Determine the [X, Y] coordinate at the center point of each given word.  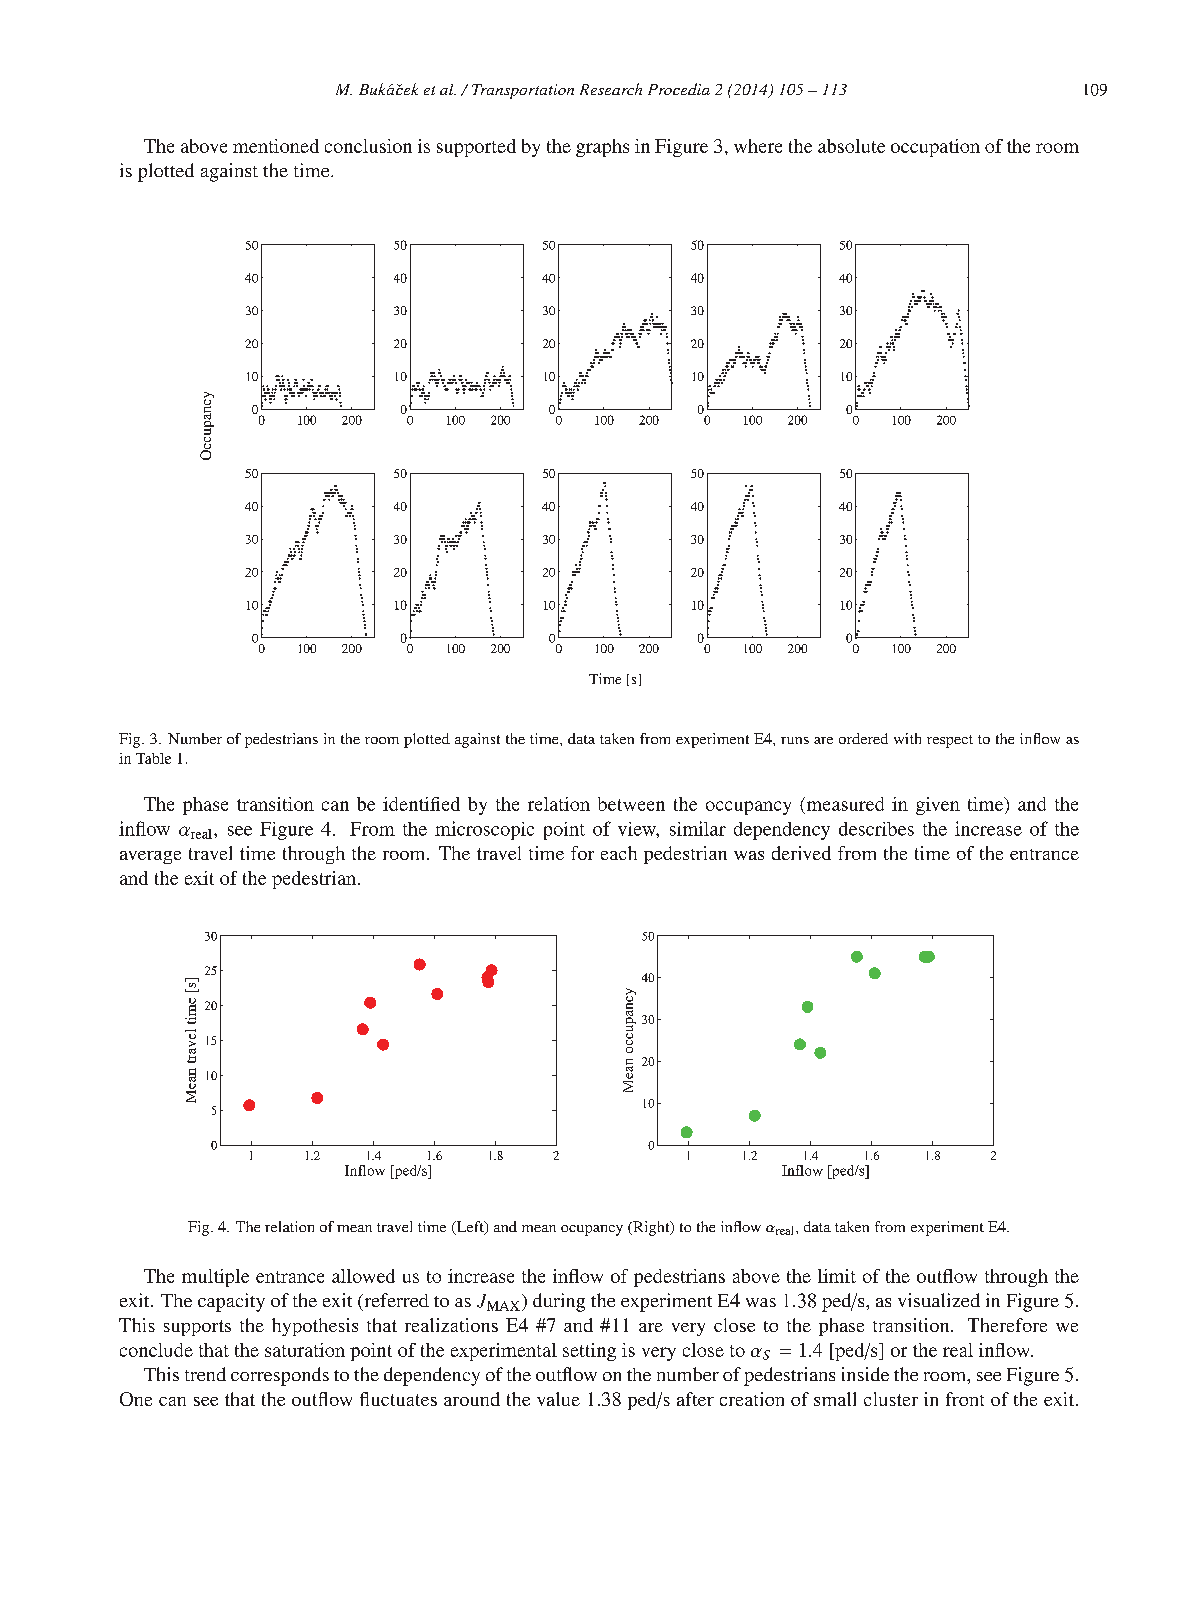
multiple [215, 1278]
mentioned [276, 146]
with [907, 738]
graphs [602, 148]
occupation [935, 148]
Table [153, 758]
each [619, 853]
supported [476, 148]
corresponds [280, 1376]
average [150, 857]
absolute [851, 146]
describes [876, 829]
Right [651, 1228]
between [631, 804]
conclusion [368, 146]
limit [837, 1276]
